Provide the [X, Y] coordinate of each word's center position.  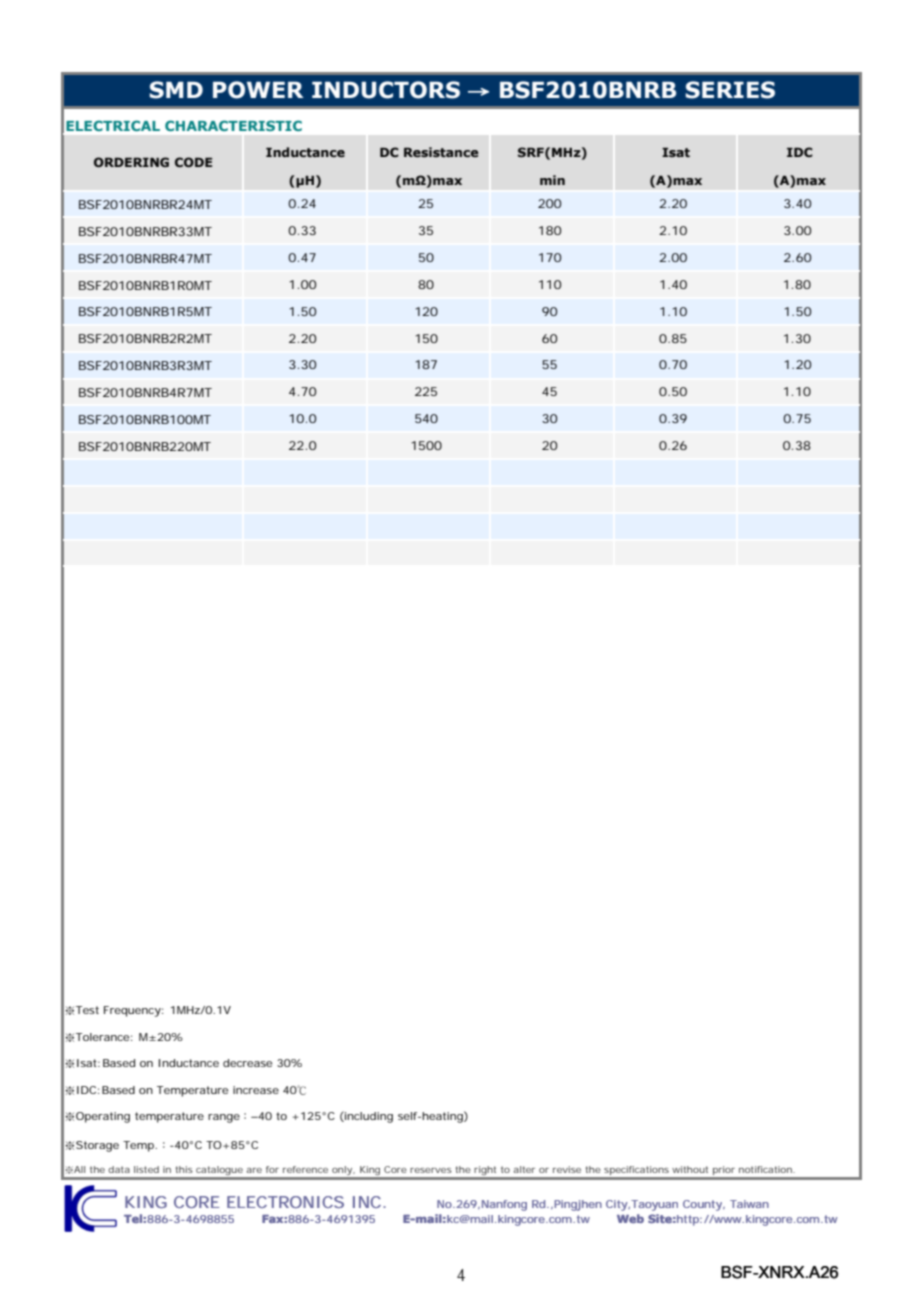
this [184, 1169]
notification [767, 1169]
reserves [431, 1170]
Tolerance [104, 1037]
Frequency [133, 1011]
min [552, 180]
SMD [176, 90]
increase [256, 1090]
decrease [247, 1063]
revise [567, 1169]
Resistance [441, 152]
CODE [193, 162]
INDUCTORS [386, 90]
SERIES [730, 90]
